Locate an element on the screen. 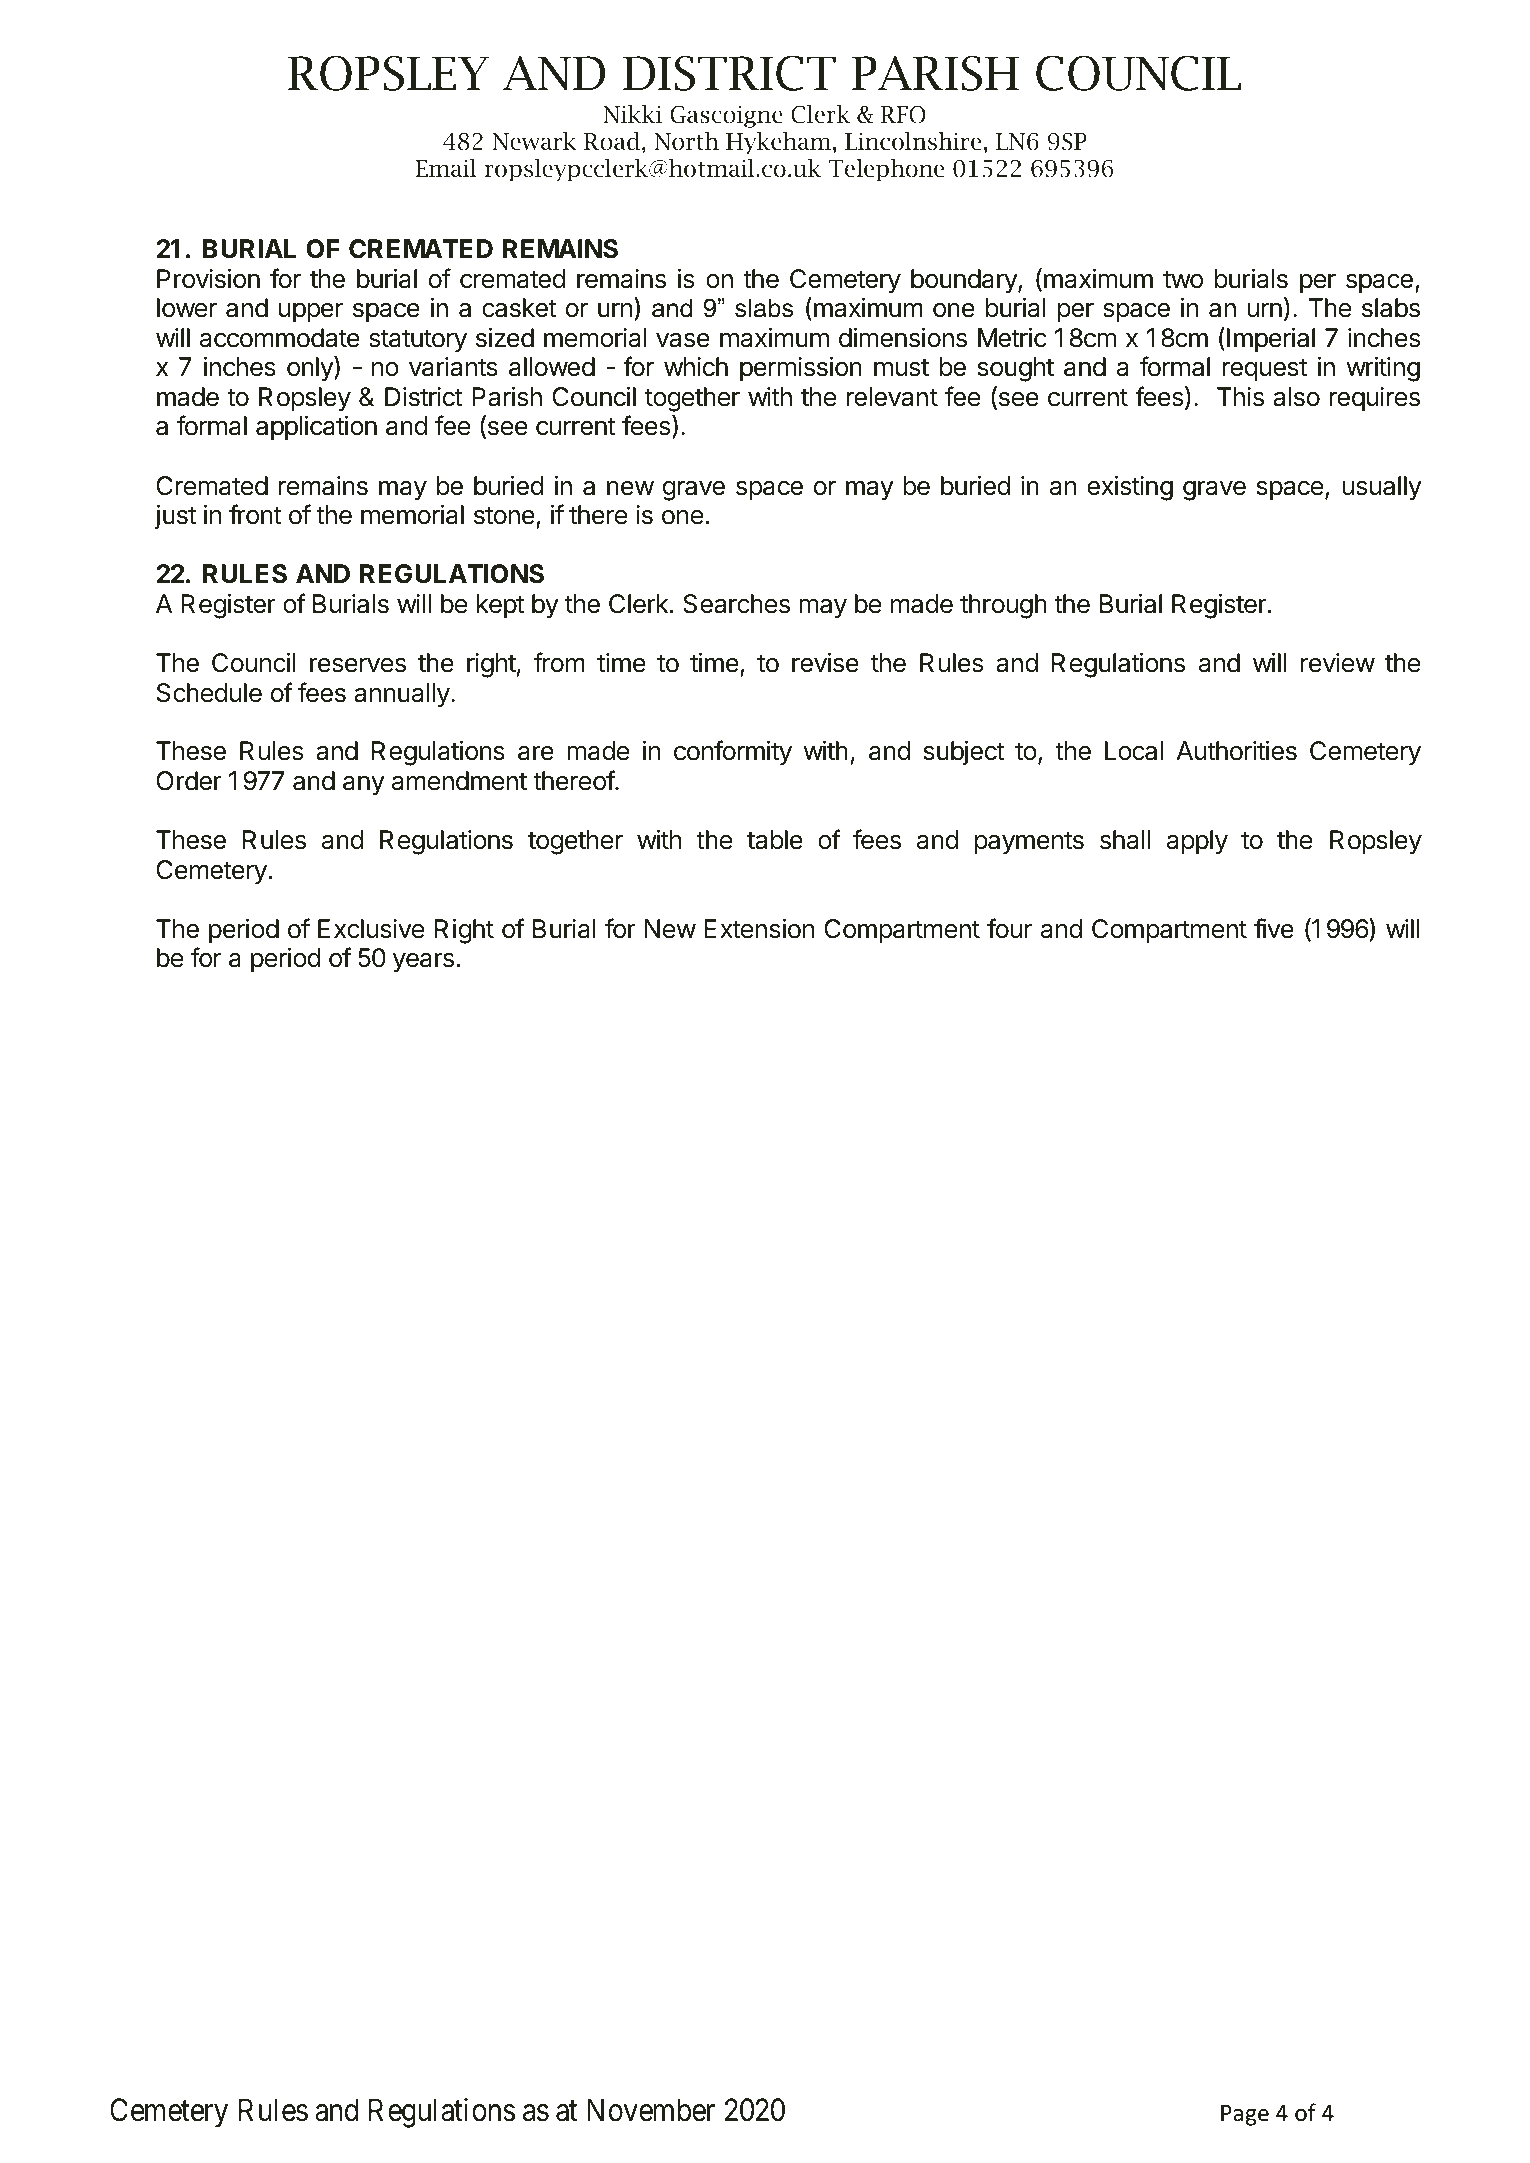 This screenshot has width=1530, height=2163. years is located at coordinates (423, 963).
